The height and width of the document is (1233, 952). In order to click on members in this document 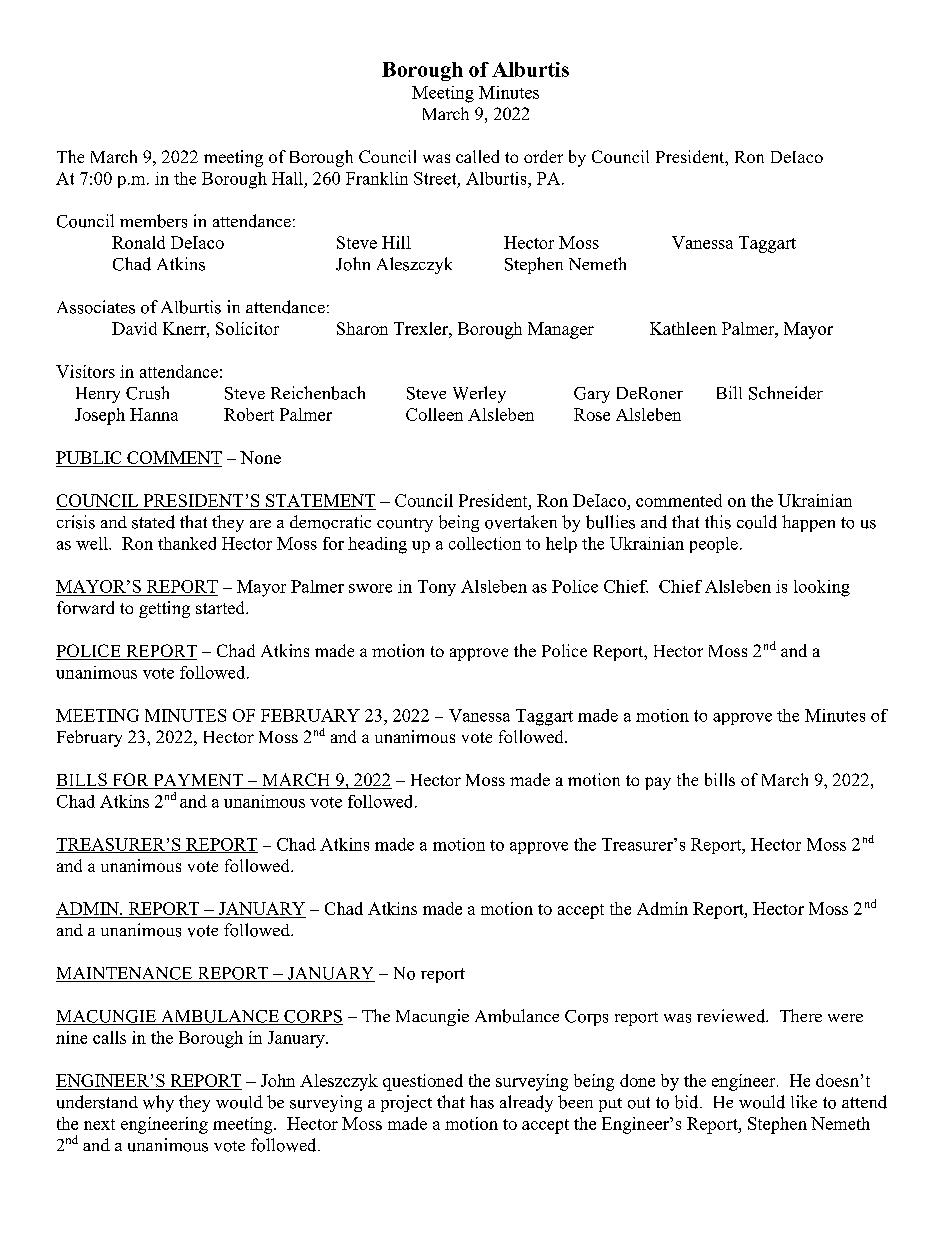, I will do `click(153, 221)`.
